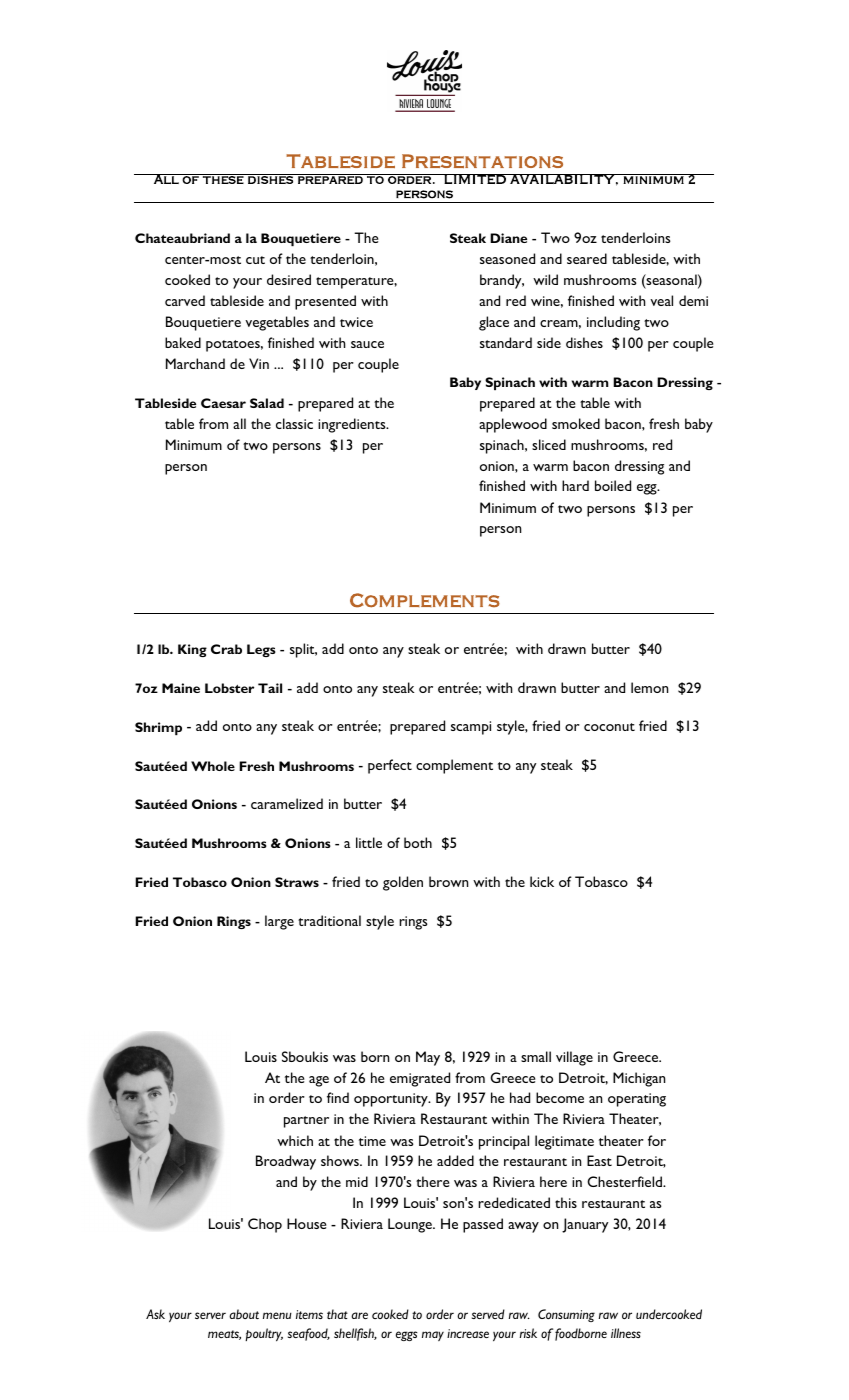  Describe the element at coordinates (637, 1100) in the screenshot. I see `operating` at that location.
